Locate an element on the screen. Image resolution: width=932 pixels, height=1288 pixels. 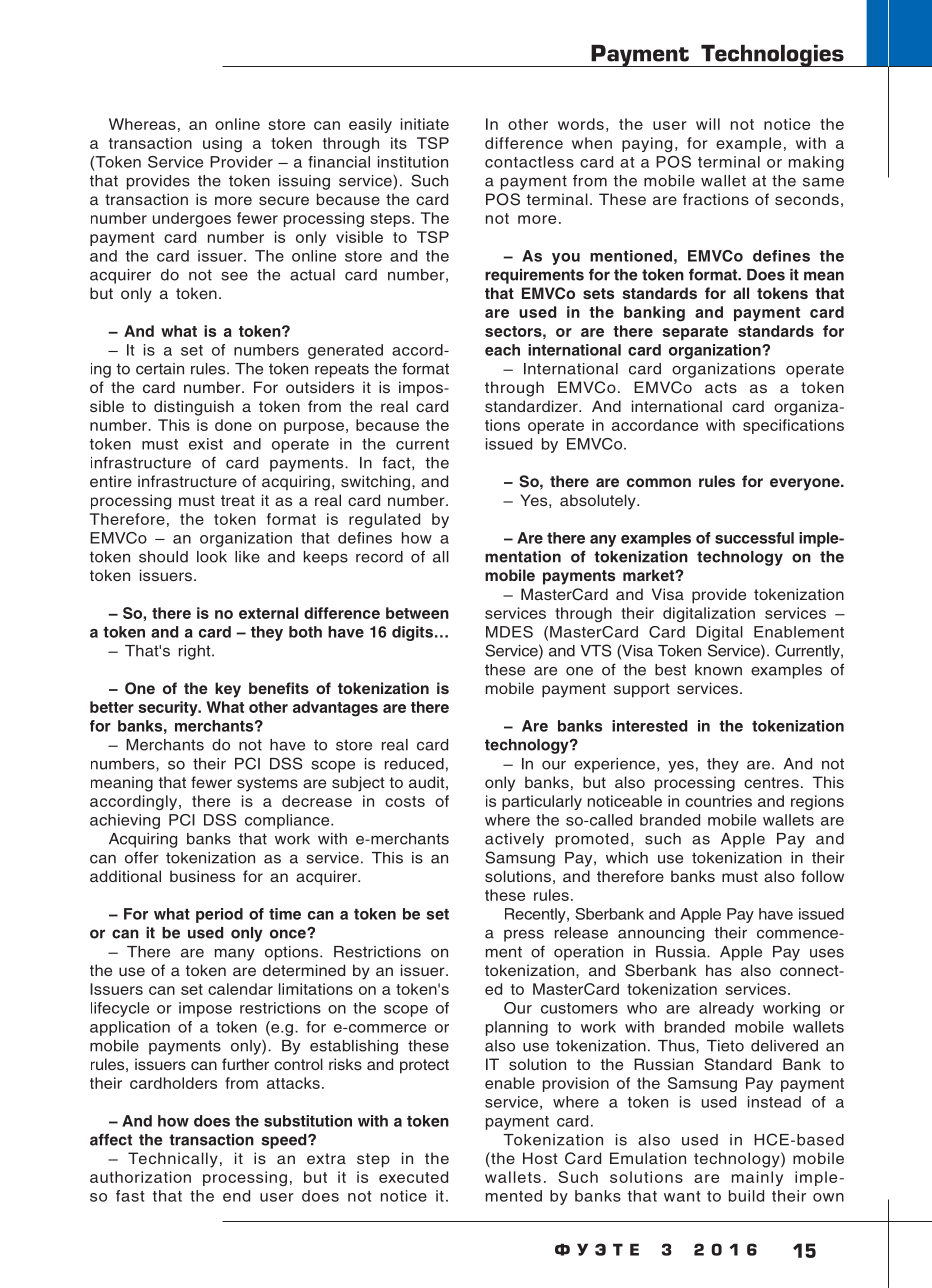
using is located at coordinates (222, 144).
